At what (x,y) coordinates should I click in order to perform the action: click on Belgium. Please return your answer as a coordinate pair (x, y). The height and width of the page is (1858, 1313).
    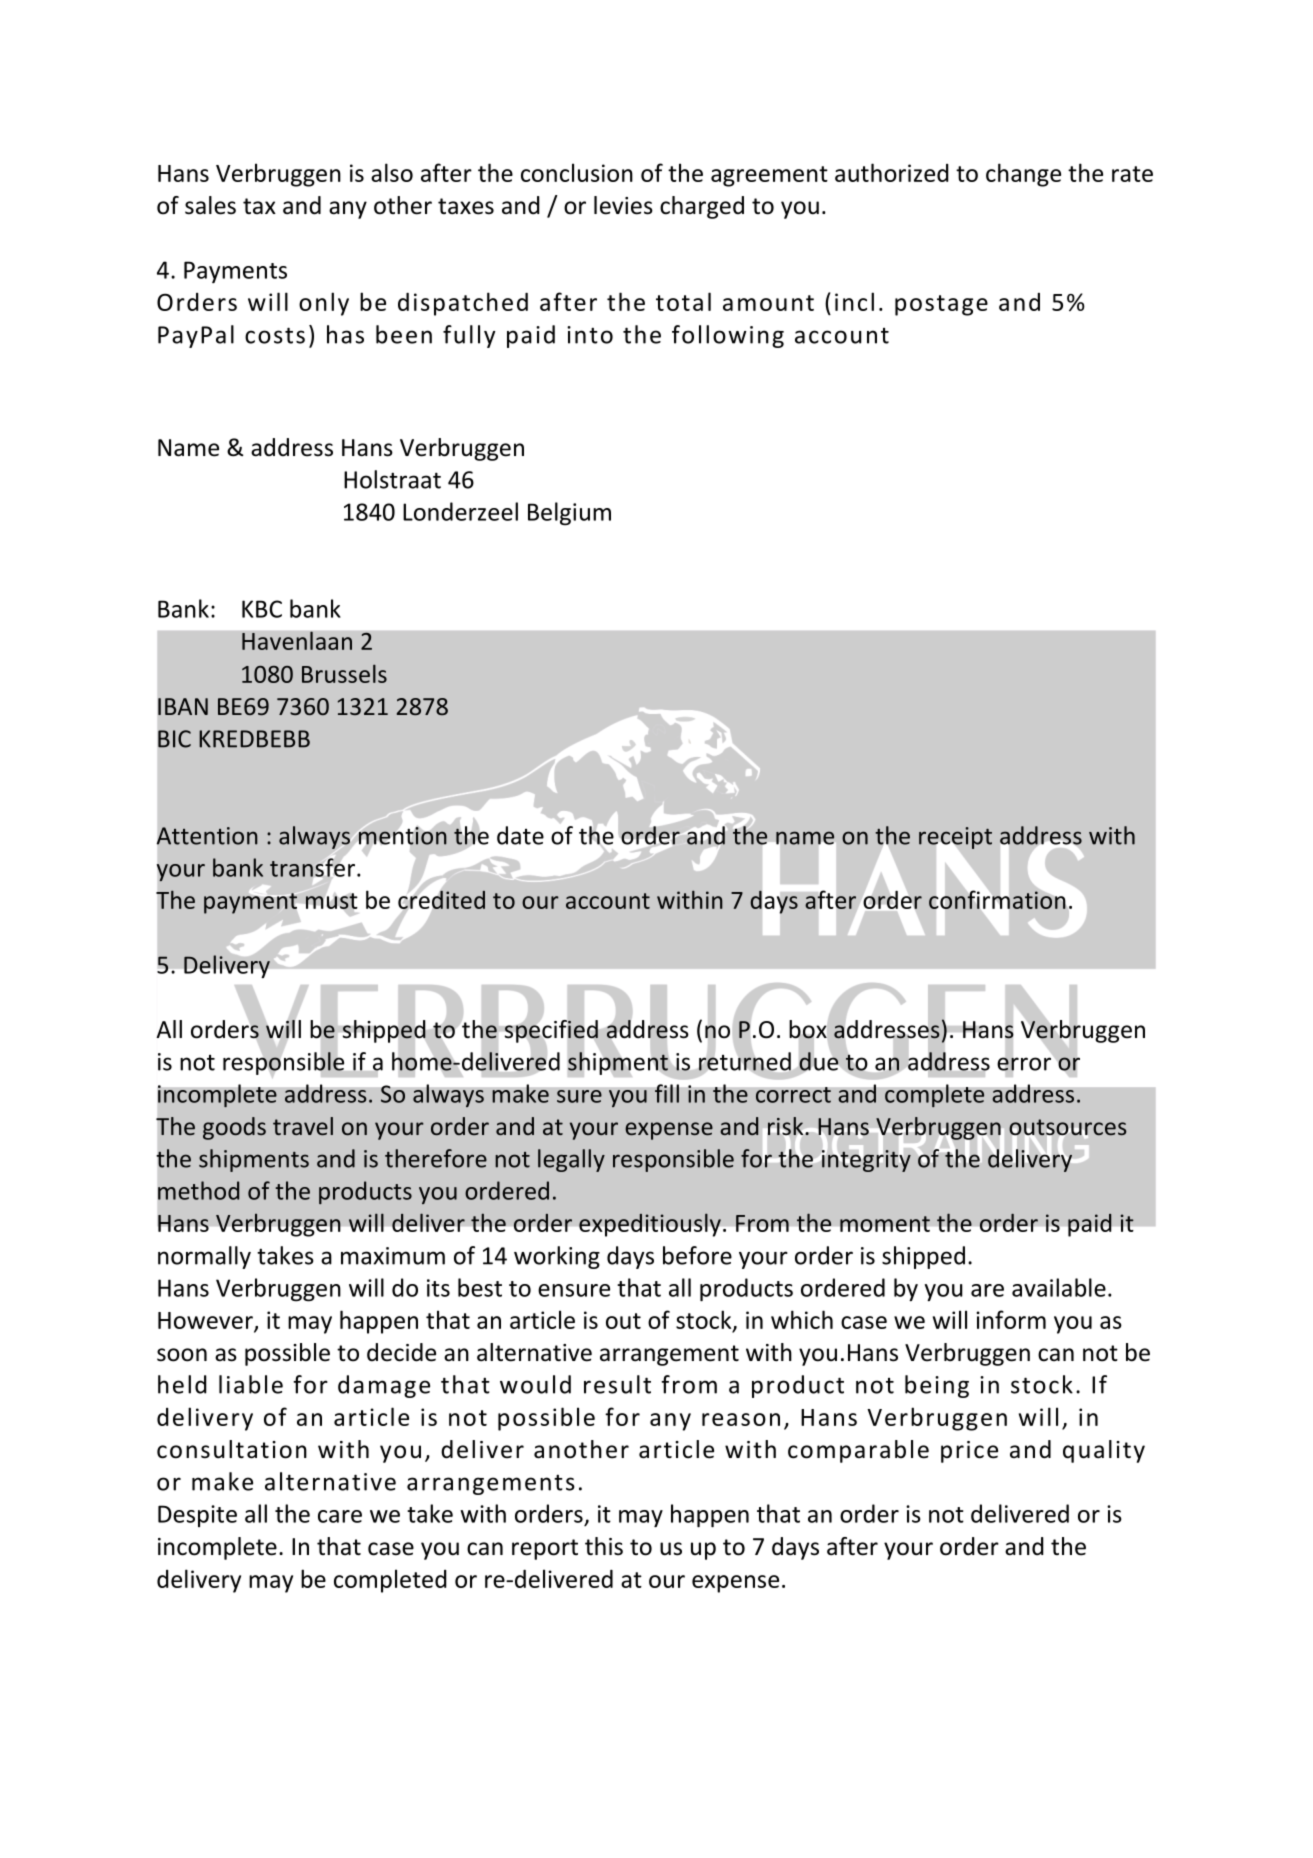
    Looking at the image, I should click on (569, 514).
